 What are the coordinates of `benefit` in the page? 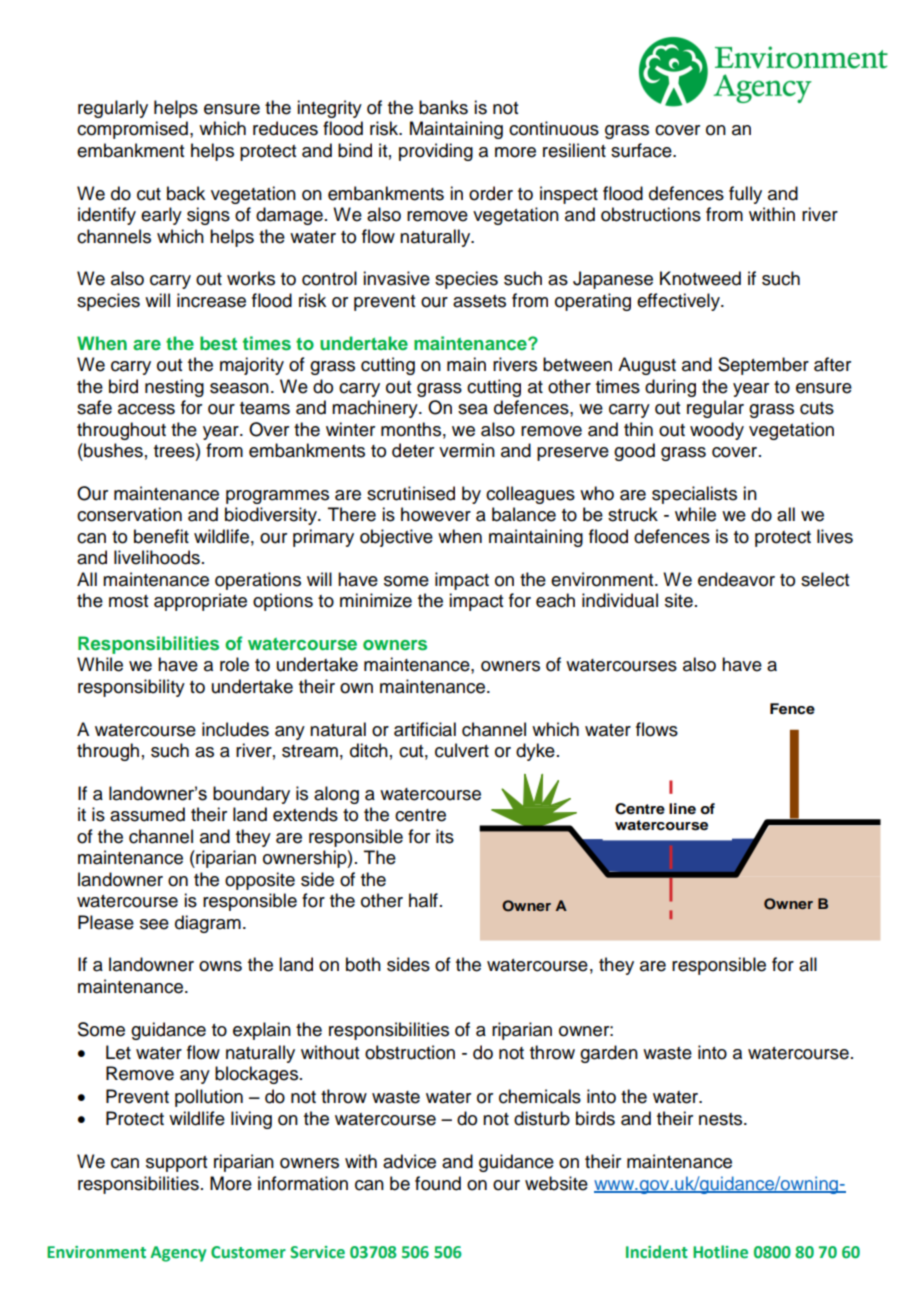 It's located at (161, 536).
